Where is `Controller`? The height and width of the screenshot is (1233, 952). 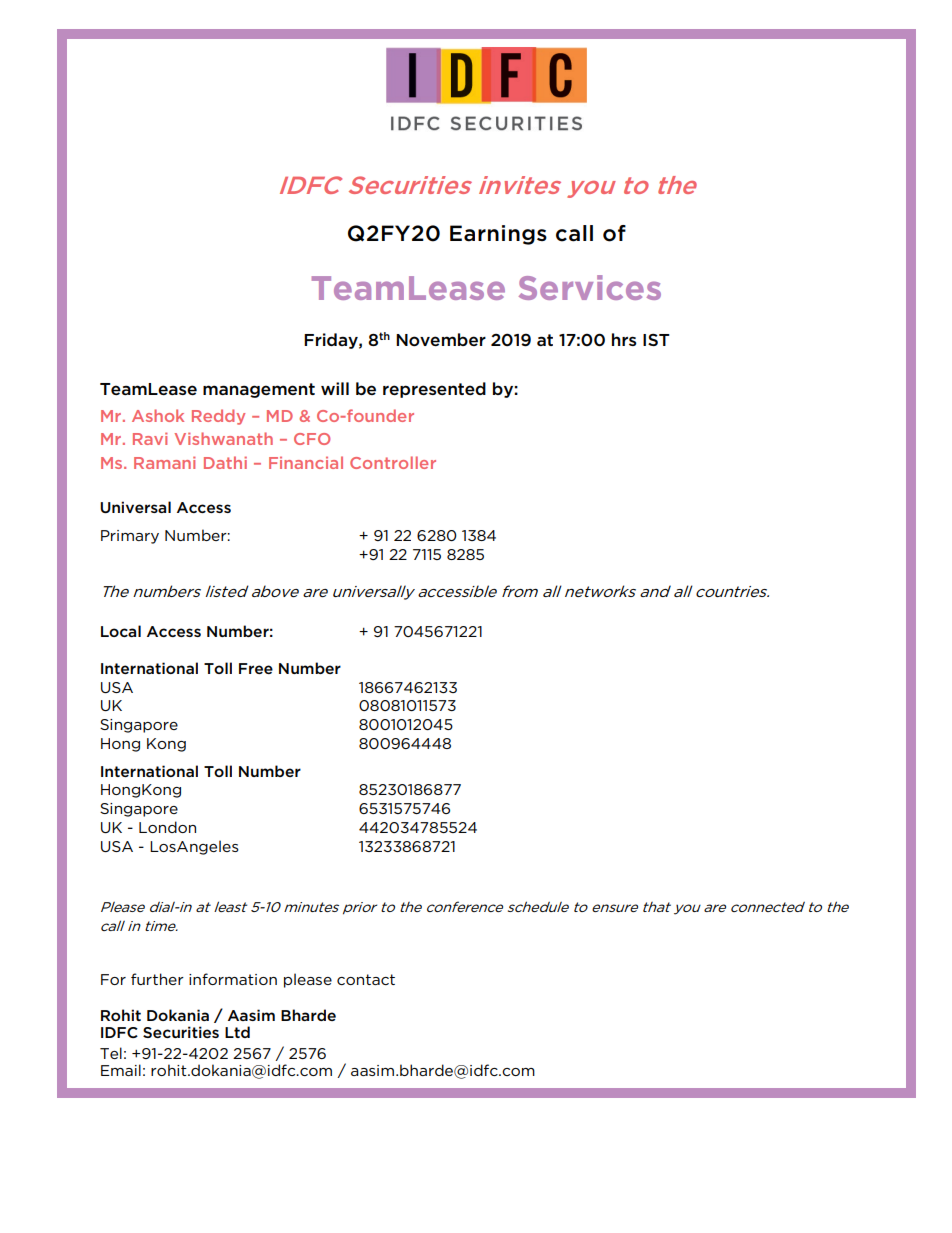
Controller is located at coordinates (393, 462).
